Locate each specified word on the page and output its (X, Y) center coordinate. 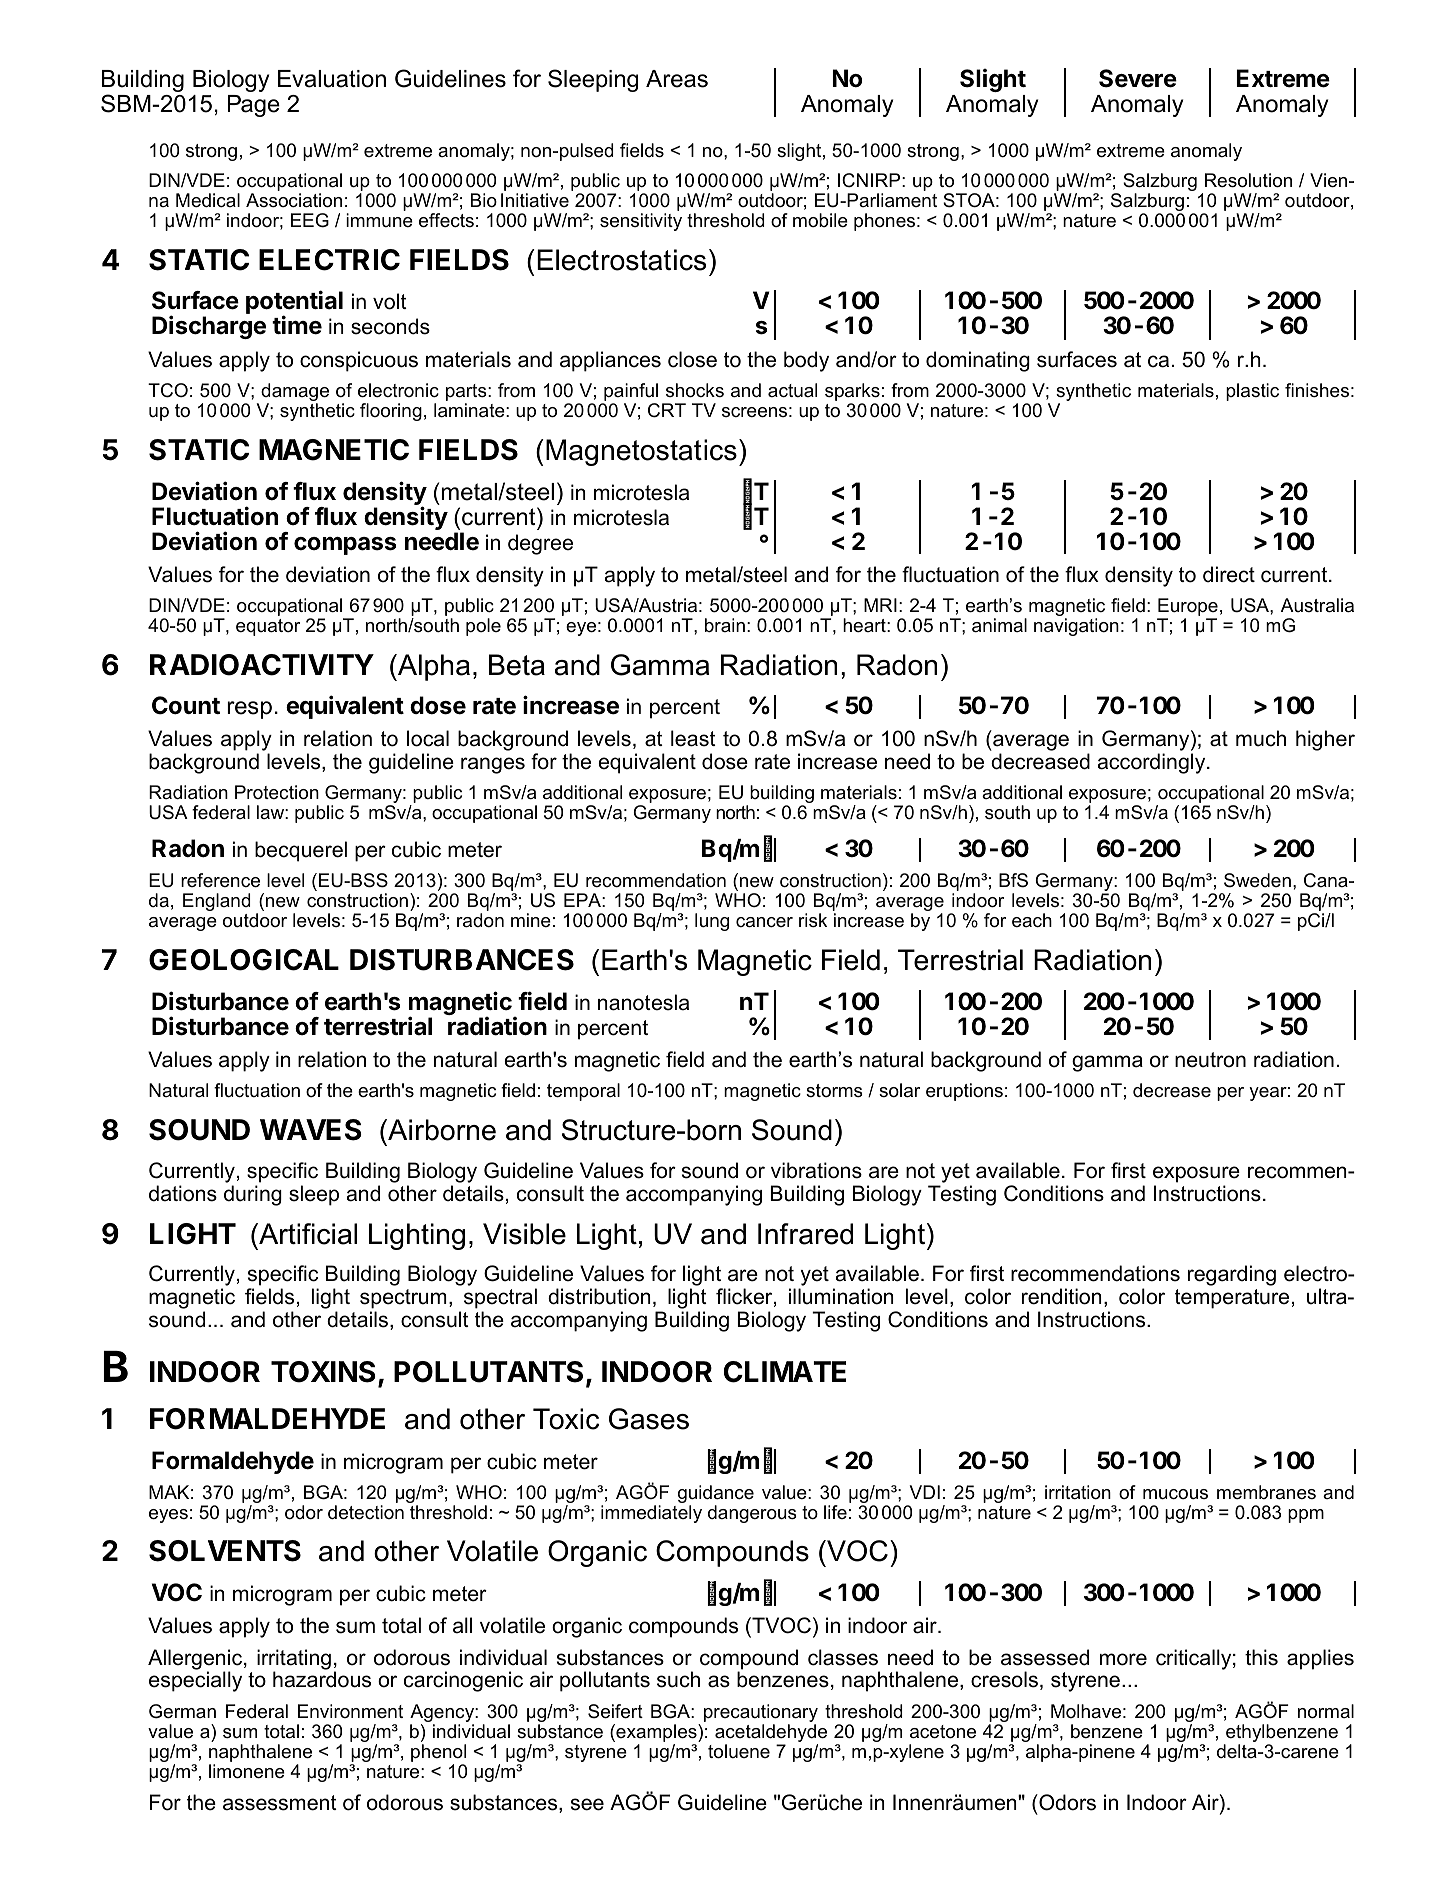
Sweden (1257, 880)
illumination (841, 1296)
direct (1229, 574)
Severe (1138, 78)
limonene (247, 1771)
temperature (1232, 1299)
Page (254, 106)
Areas (677, 79)
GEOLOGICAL (244, 960)
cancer (764, 922)
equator (268, 627)
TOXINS (323, 1372)
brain (725, 625)
